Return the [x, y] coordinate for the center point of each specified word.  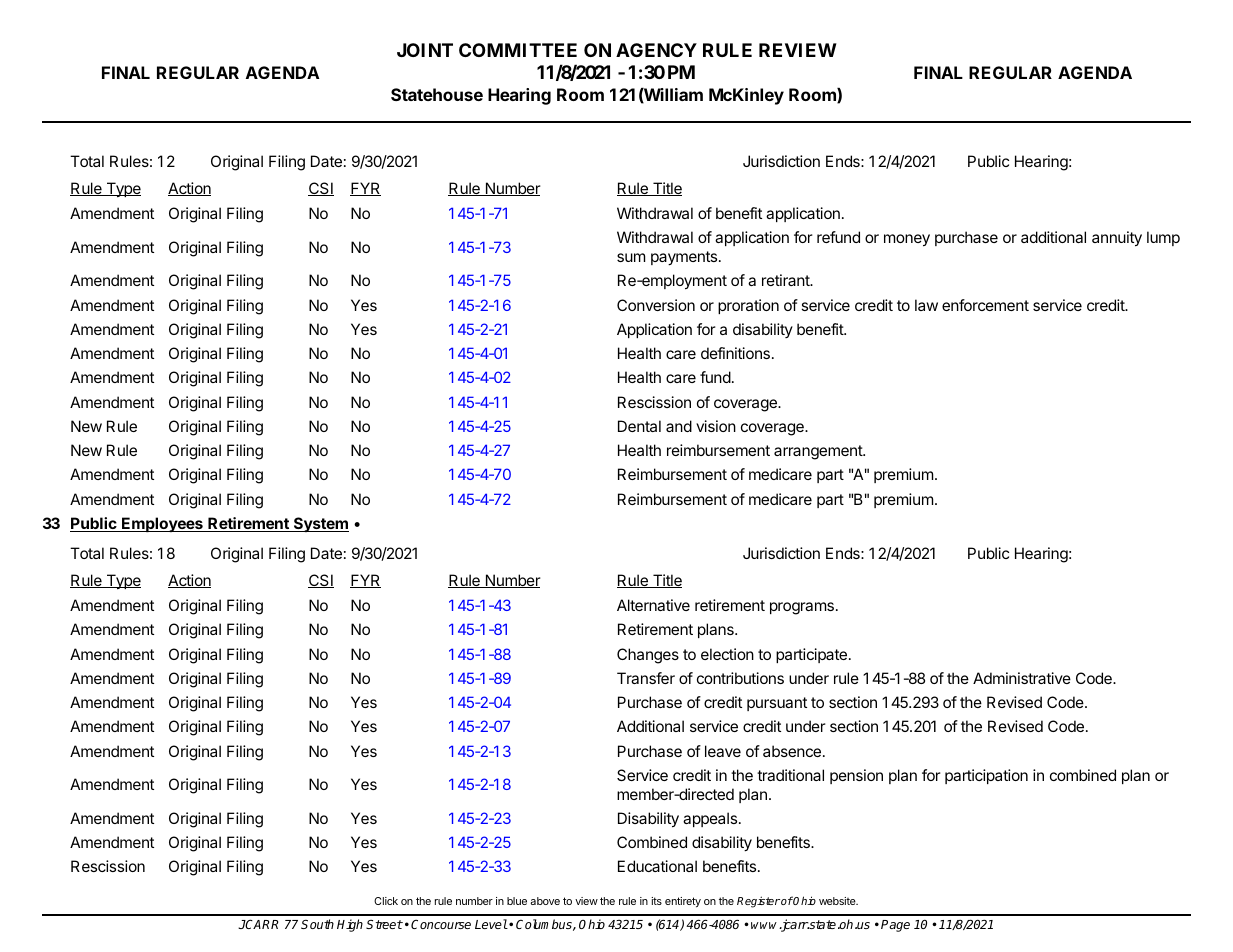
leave [723, 751]
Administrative [1022, 678]
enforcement [985, 305]
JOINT [425, 50]
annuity [1117, 239]
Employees [162, 524]
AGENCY [656, 50]
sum [631, 257]
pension [856, 776]
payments [685, 258]
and [679, 426]
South [317, 924]
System [320, 524]
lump [1163, 238]
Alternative [653, 605]
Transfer [646, 678]
